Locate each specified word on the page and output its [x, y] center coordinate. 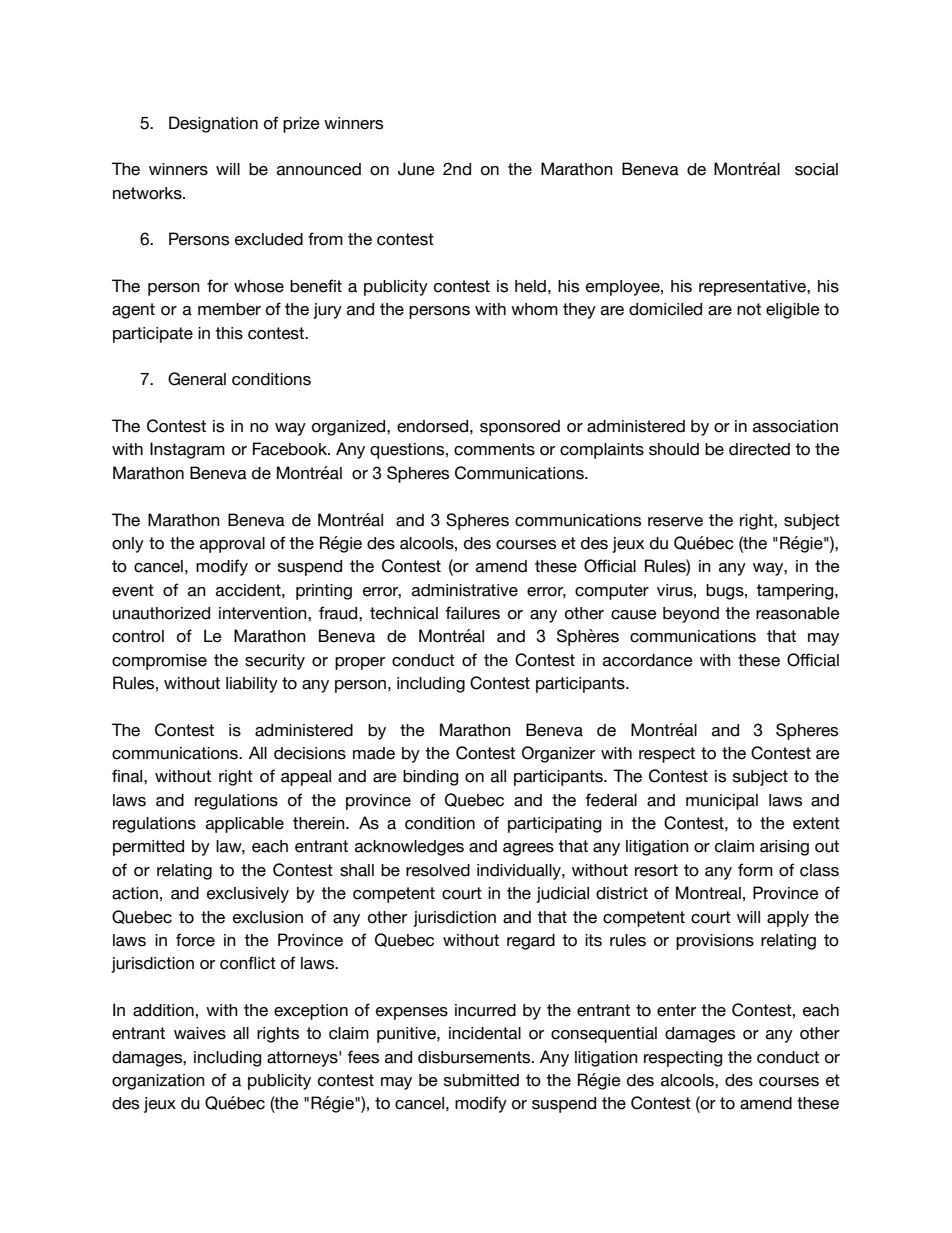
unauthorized [161, 613]
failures [472, 613]
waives [200, 1033]
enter [676, 1010]
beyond [691, 615]
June [416, 169]
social [816, 169]
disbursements [475, 1057]
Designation [213, 124]
